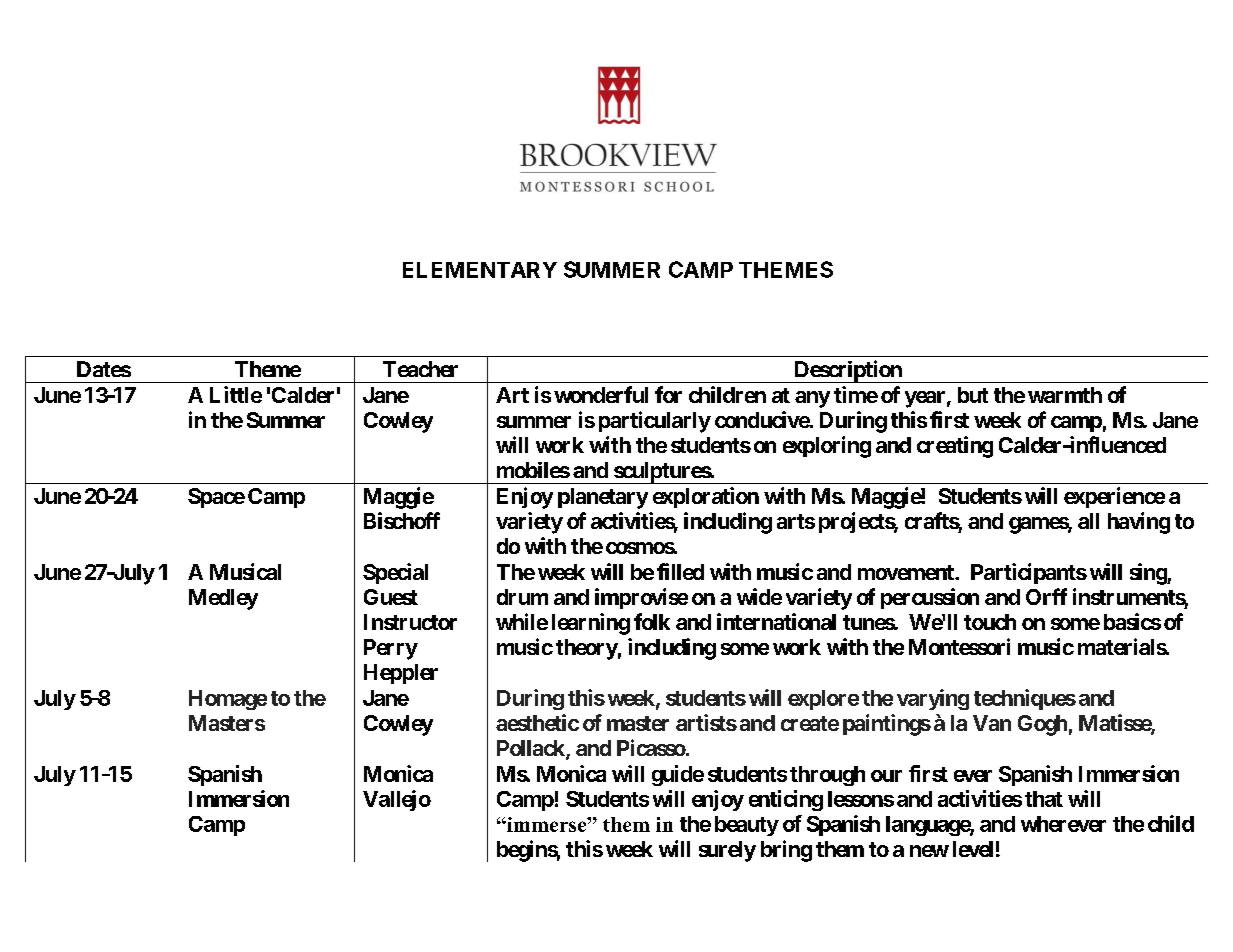 The image size is (1233, 952). What do you see at coordinates (480, 270) in the screenshot?
I see `ELEMENTARY` at bounding box center [480, 270].
